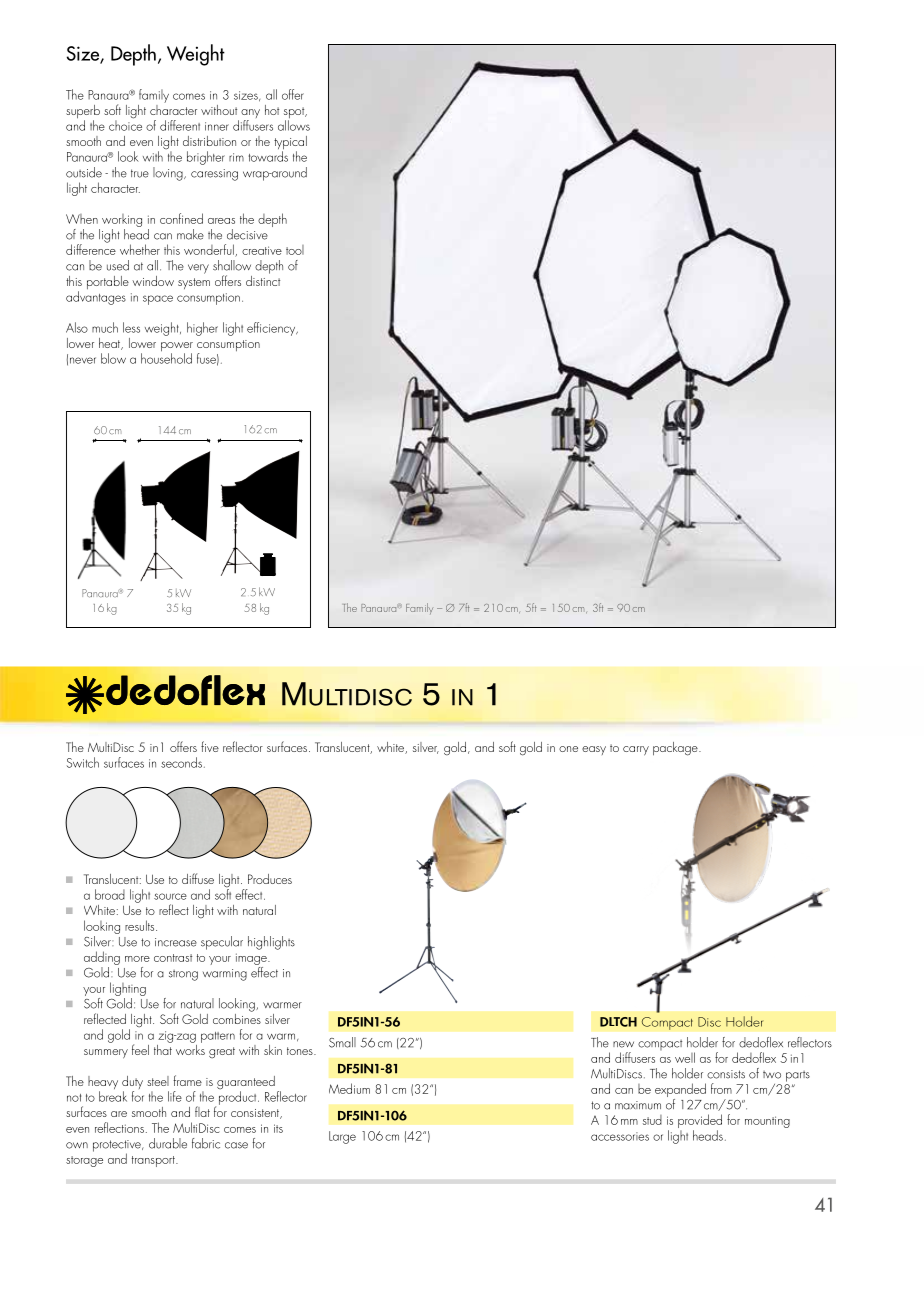 The height and width of the screenshot is (1308, 924). Describe the element at coordinates (180, 125) in the screenshot. I see `different` at that location.
